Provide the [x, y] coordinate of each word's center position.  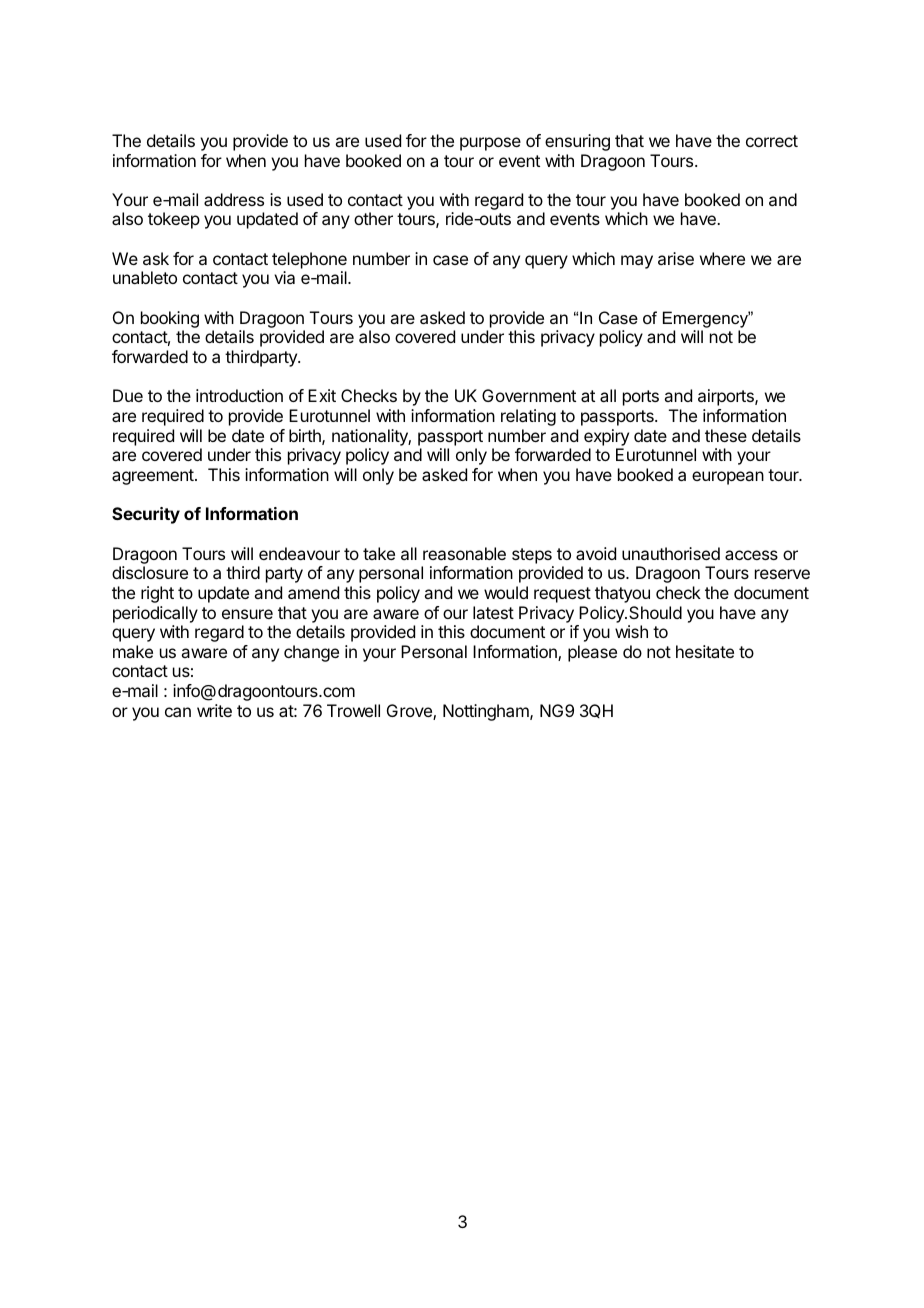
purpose [490, 144]
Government [529, 395]
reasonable [464, 553]
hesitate [705, 651]
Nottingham [487, 712]
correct [772, 141]
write [214, 710]
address [234, 199]
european [728, 478]
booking [170, 319]
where [722, 258]
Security [146, 515]
